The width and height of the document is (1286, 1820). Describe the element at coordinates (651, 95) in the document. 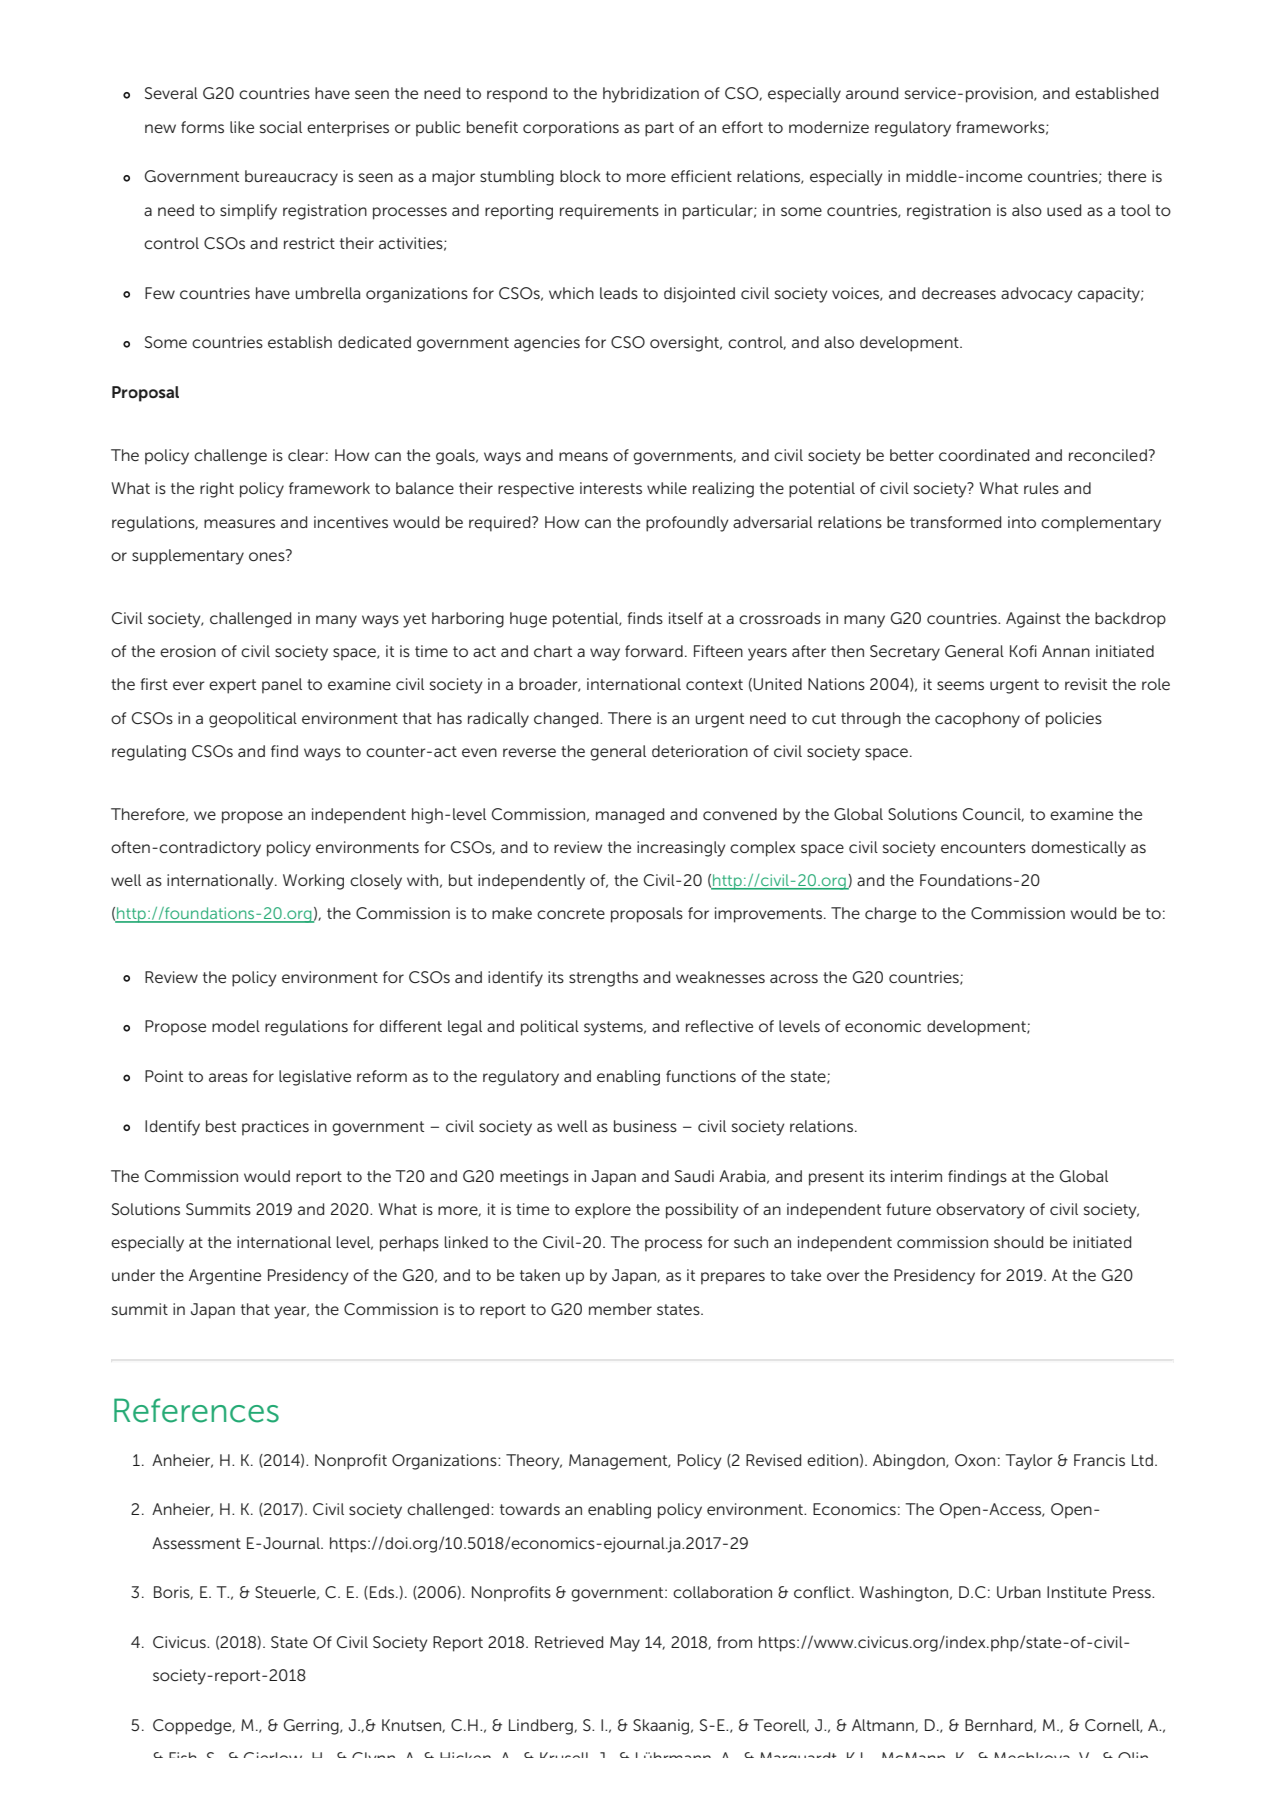

I see `hybridization` at that location.
